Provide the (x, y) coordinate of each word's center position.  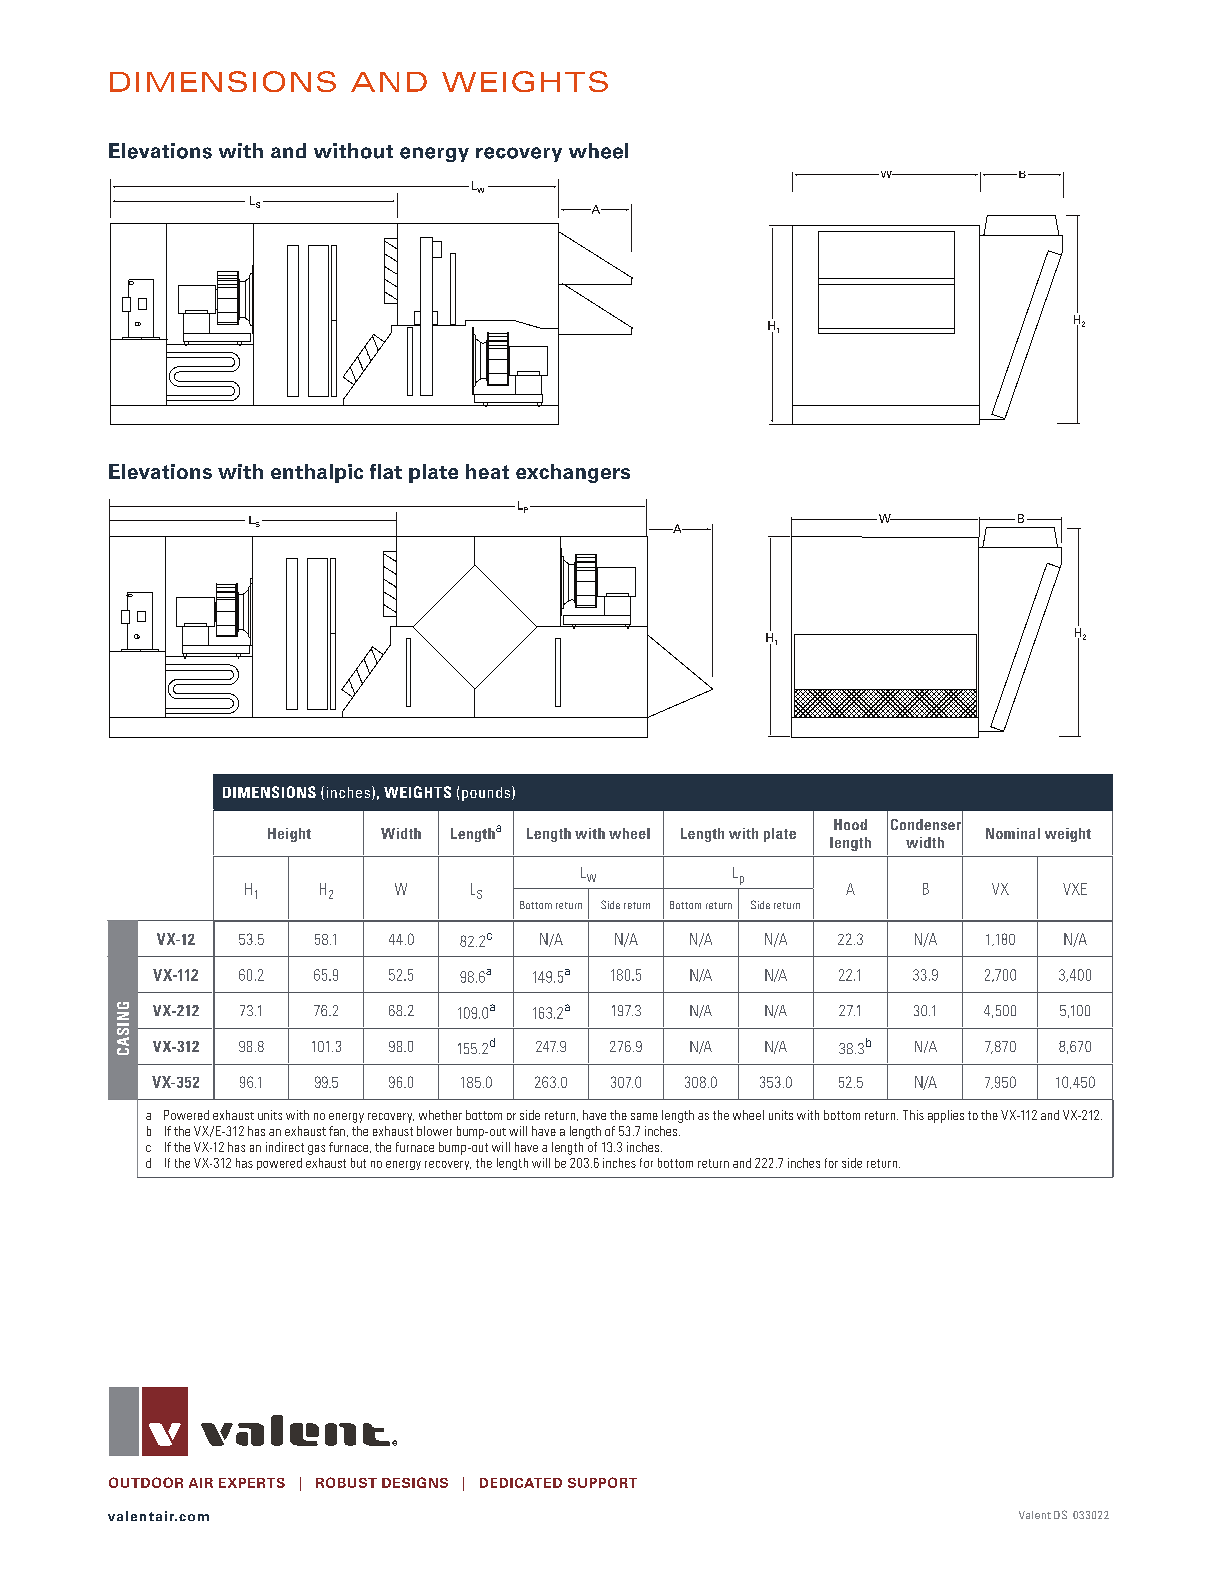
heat (487, 471)
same (644, 1116)
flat (386, 471)
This (913, 1115)
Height (289, 835)
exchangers (573, 473)
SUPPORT (602, 1482)
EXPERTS (252, 1483)
